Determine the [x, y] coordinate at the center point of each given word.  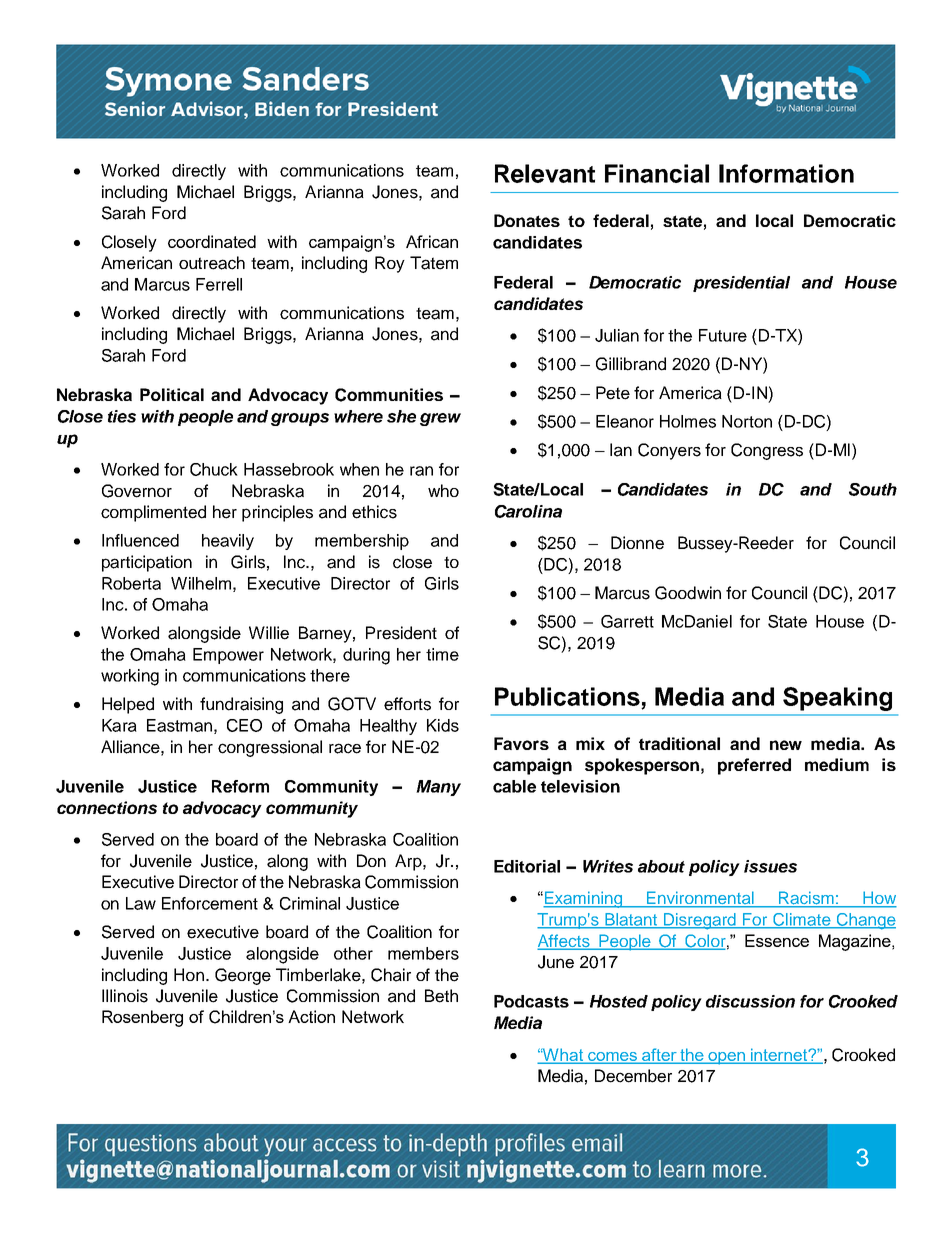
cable [514, 786]
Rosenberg [142, 1018]
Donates [527, 220]
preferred [754, 766]
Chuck [214, 469]
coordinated [212, 241]
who [443, 490]
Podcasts [531, 1001]
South [873, 489]
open [727, 1058]
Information [786, 173]
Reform [240, 786]
